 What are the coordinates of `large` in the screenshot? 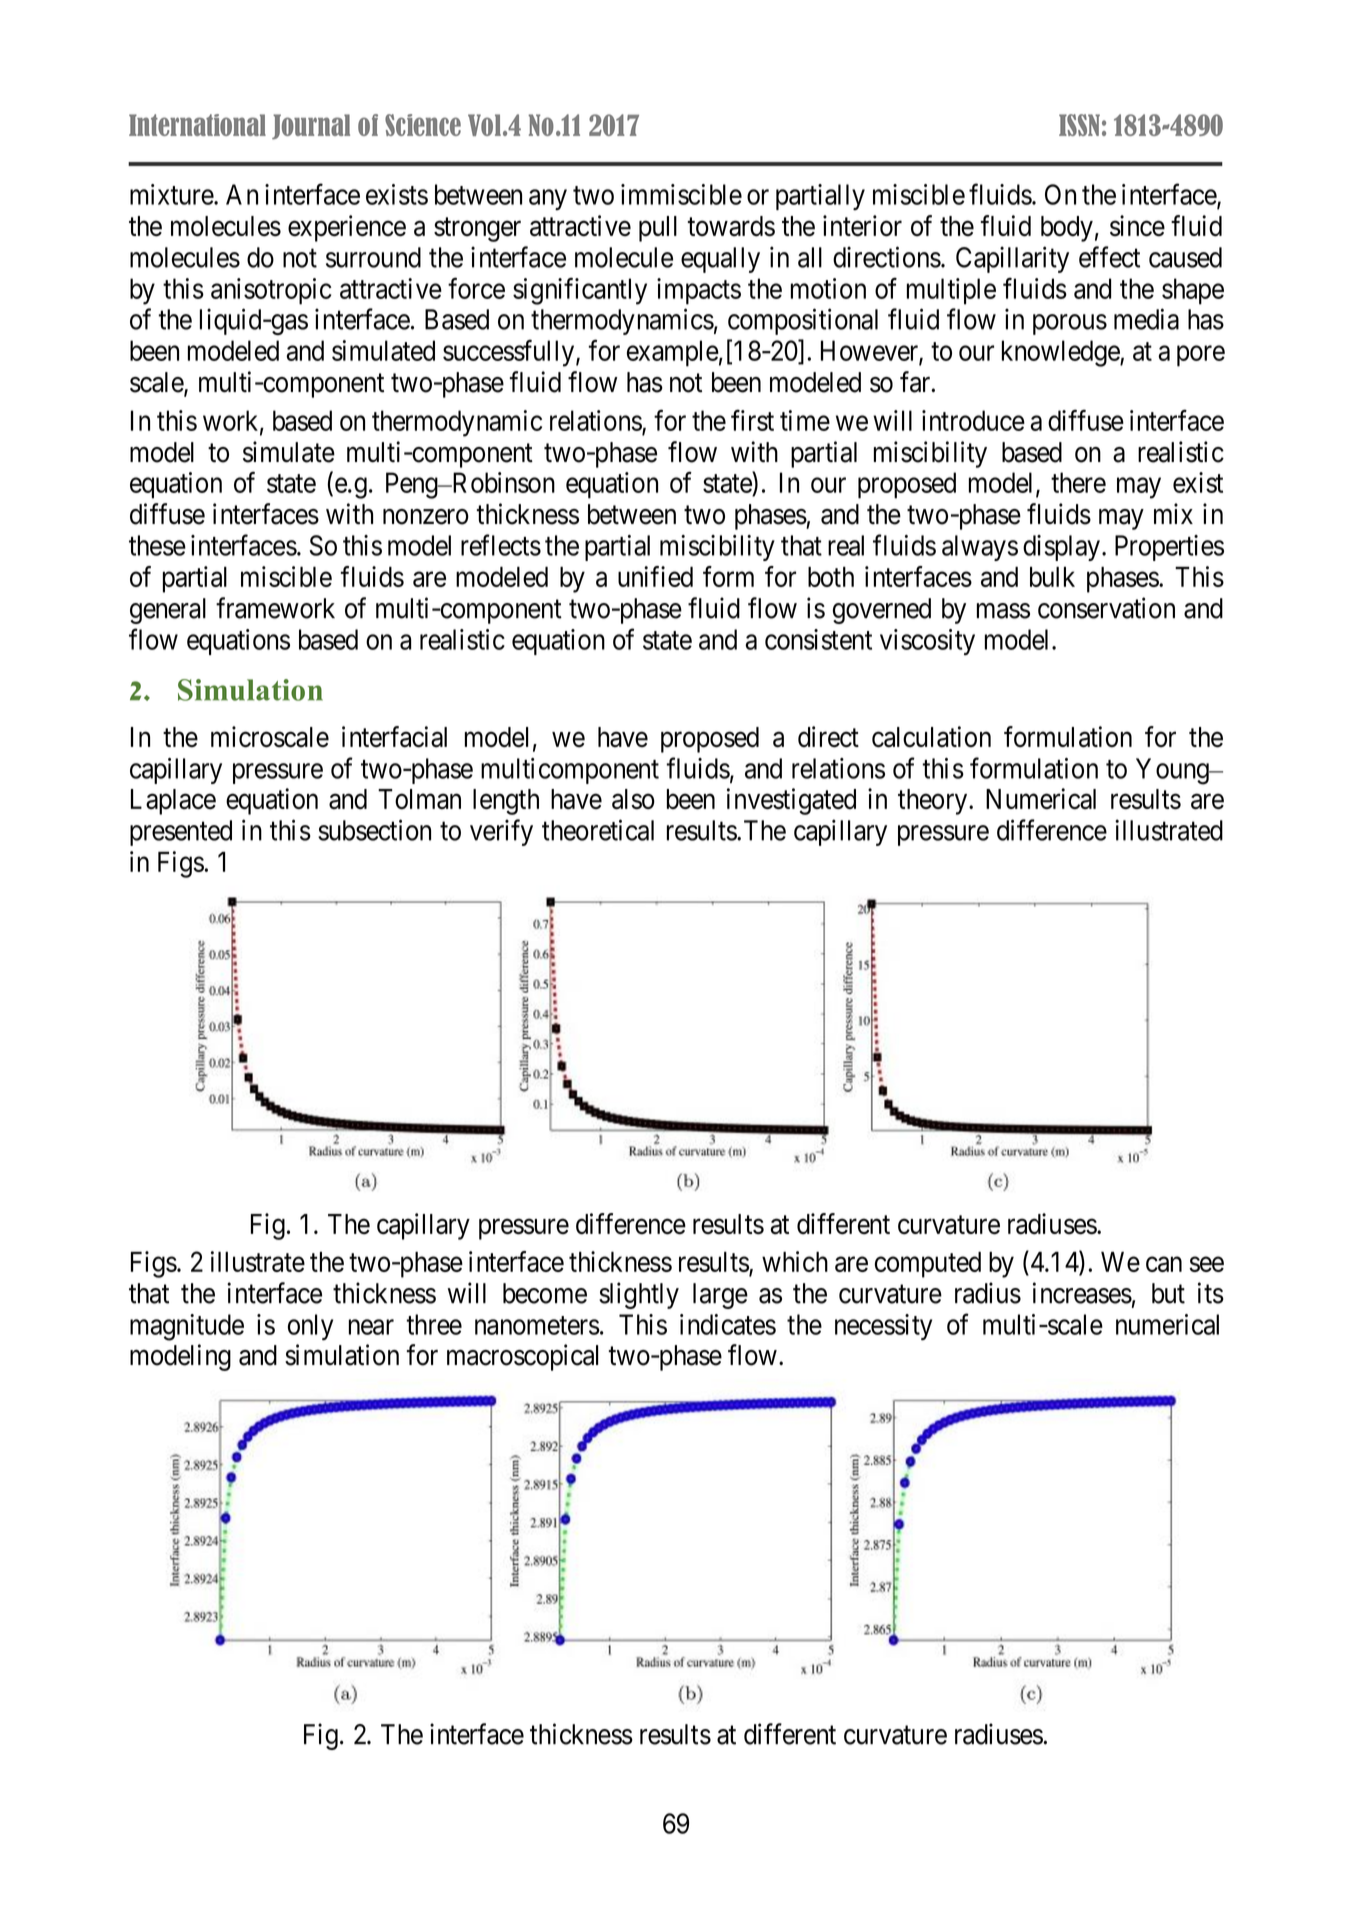 It's located at (720, 1296).
